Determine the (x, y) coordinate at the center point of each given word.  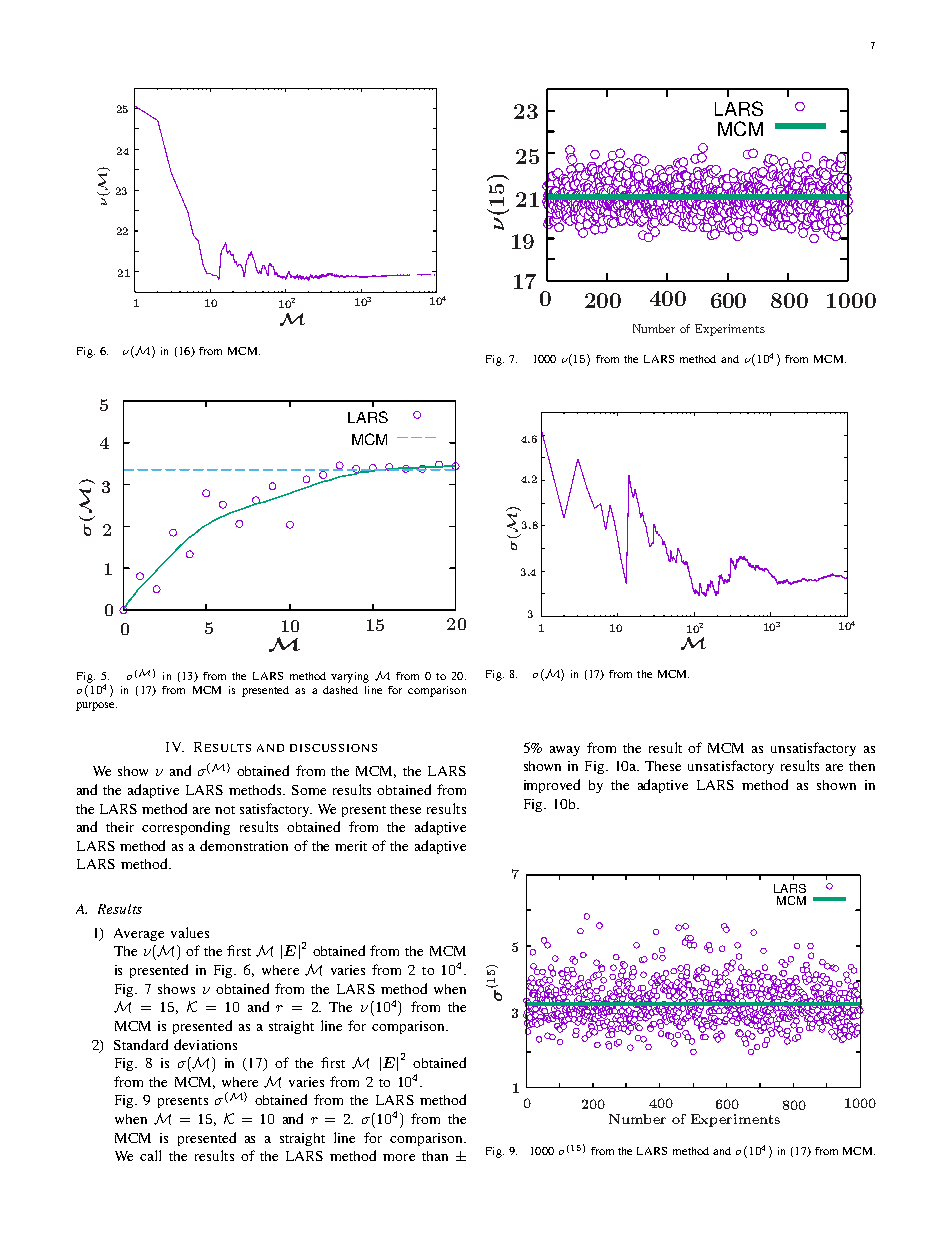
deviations (205, 1044)
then (862, 766)
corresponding (186, 828)
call (150, 1155)
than (435, 1156)
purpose (96, 706)
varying (350, 677)
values (190, 932)
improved (552, 786)
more (399, 1157)
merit (351, 846)
